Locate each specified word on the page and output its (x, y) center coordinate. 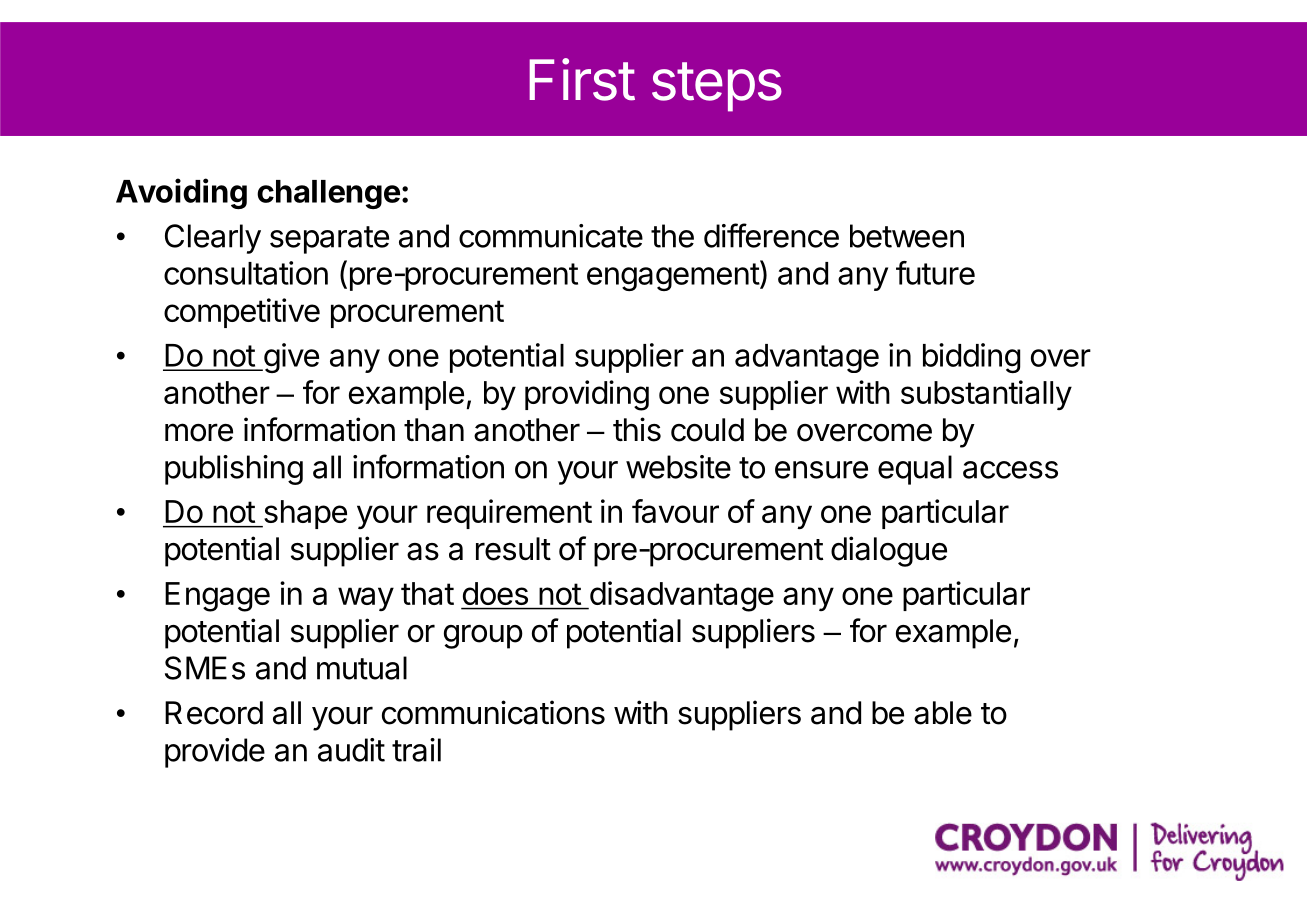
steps (717, 87)
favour (675, 511)
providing (587, 395)
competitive (242, 313)
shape (304, 514)
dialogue (889, 551)
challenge (328, 194)
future (935, 273)
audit (351, 750)
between (907, 236)
